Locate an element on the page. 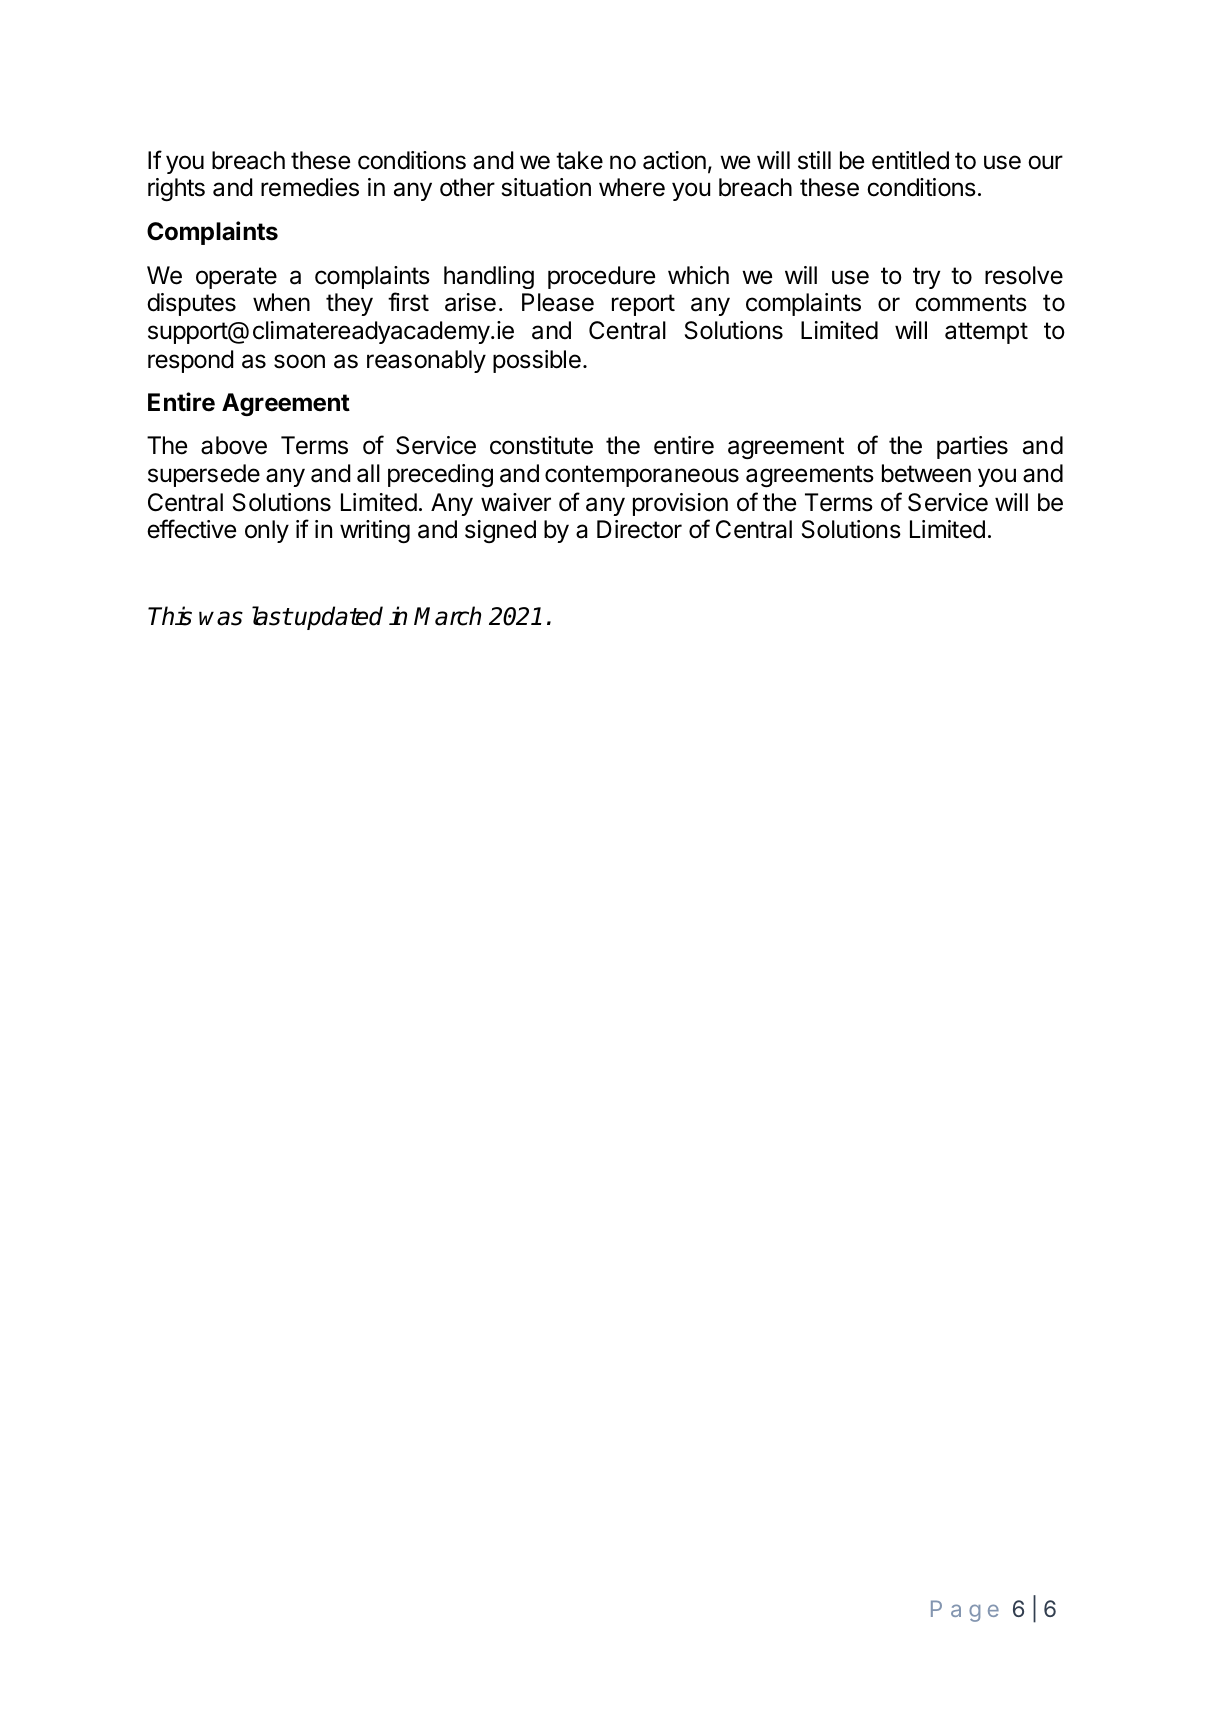 Image resolution: width=1211 pixels, height=1712 pixels. soon is located at coordinates (299, 361).
